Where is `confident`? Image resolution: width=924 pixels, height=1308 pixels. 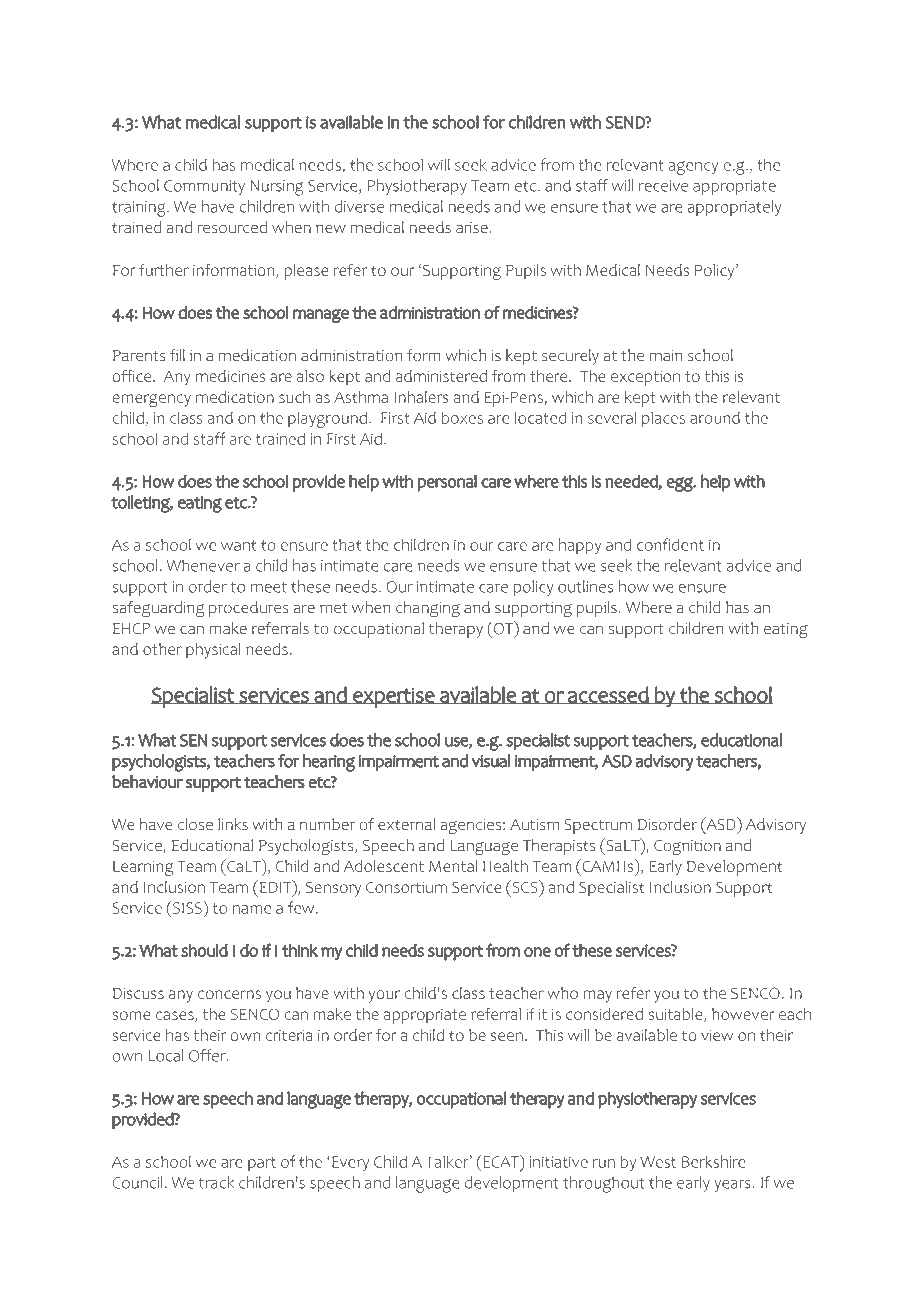 confident is located at coordinates (670, 544).
